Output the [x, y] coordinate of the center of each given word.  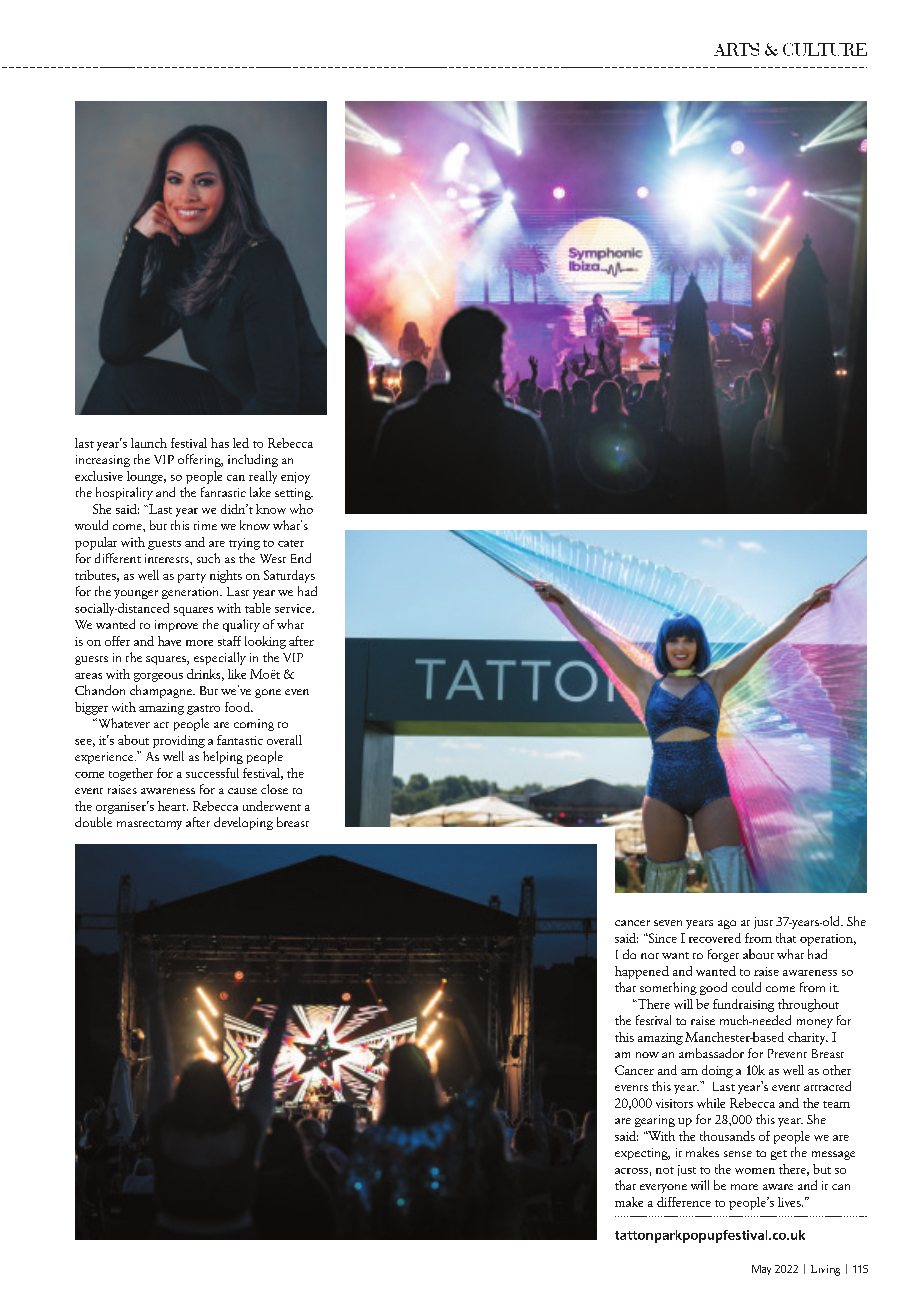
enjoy [295, 478]
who [301, 509]
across [631, 1171]
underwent [272, 806]
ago [727, 924]
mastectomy [149, 825]
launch [149, 443]
